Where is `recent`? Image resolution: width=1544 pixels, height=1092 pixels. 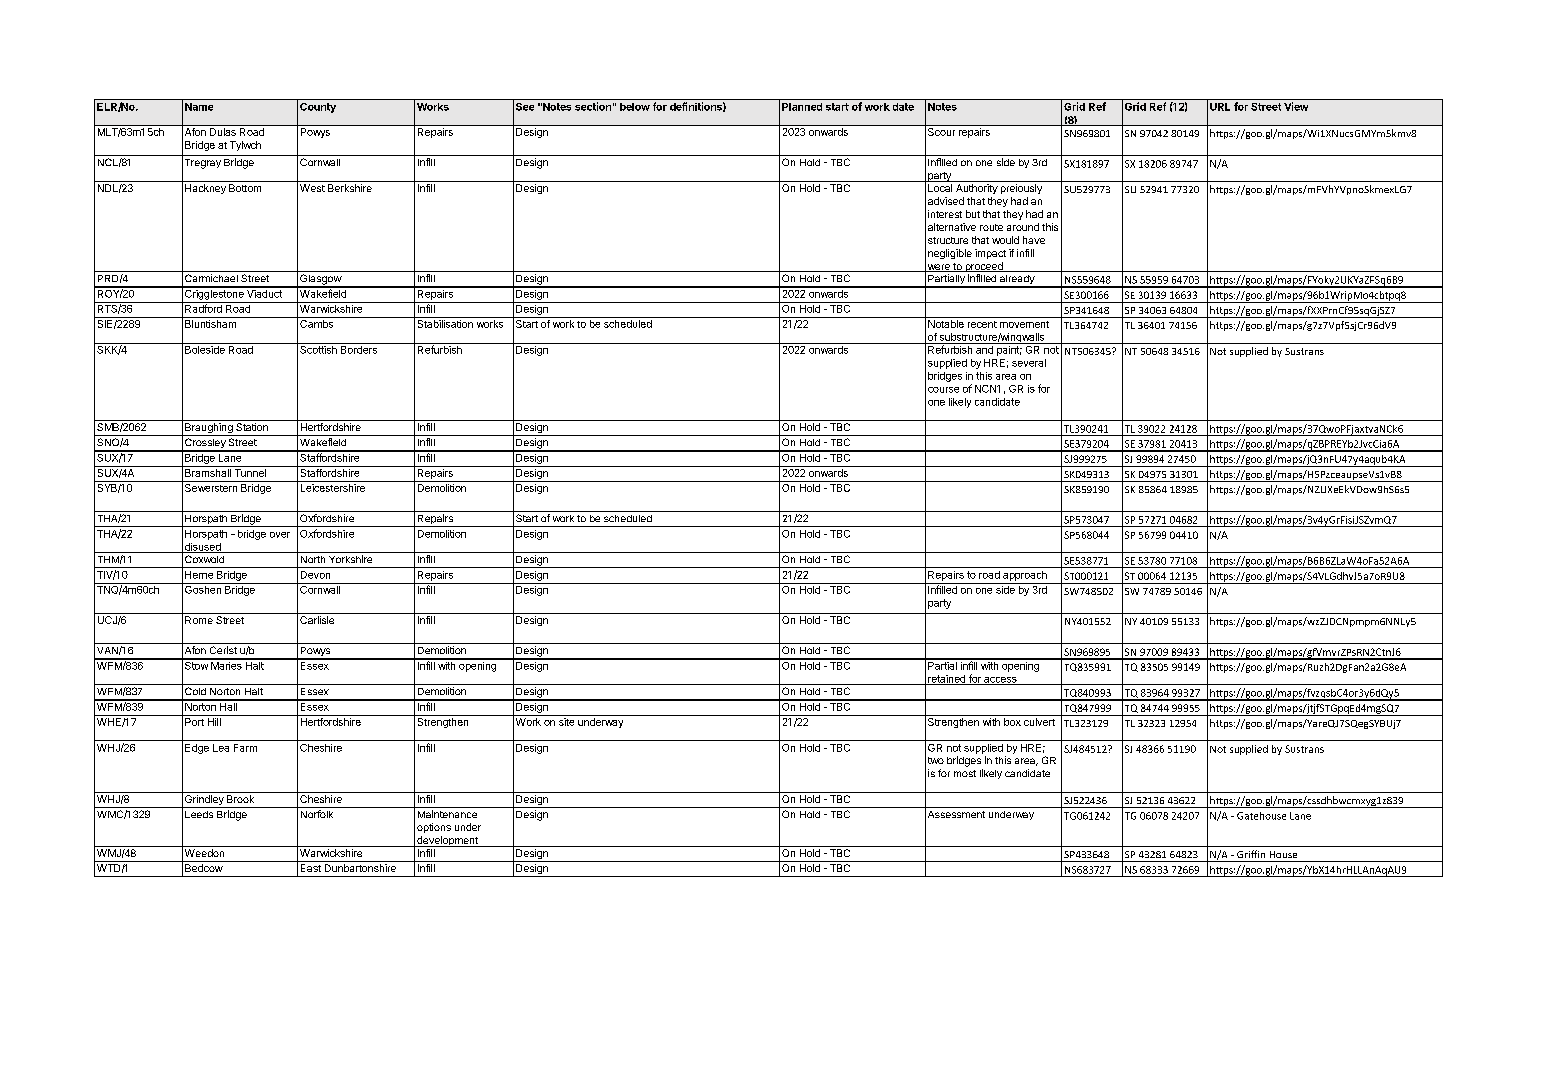 recent is located at coordinates (982, 324).
